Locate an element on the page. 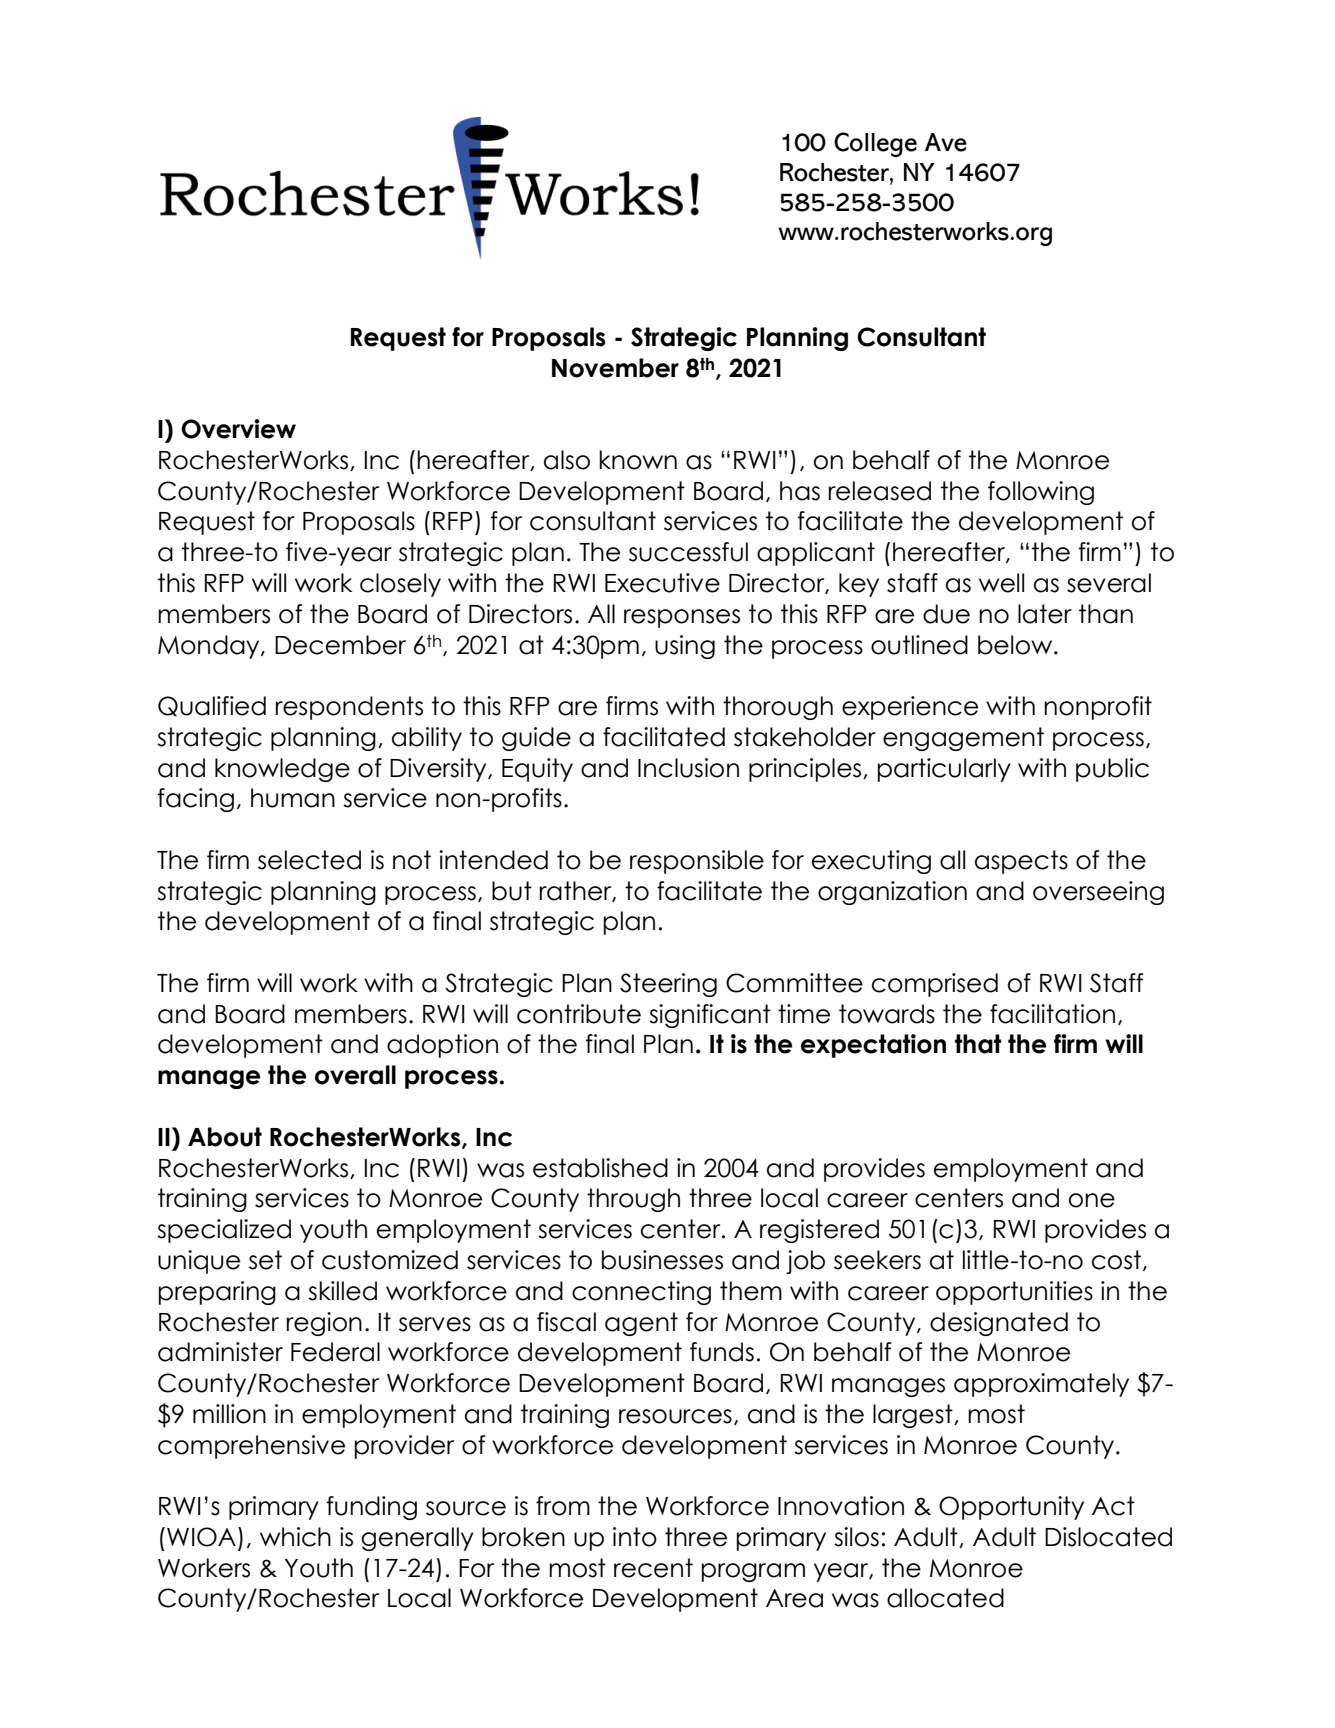  Overview is located at coordinates (238, 429).
